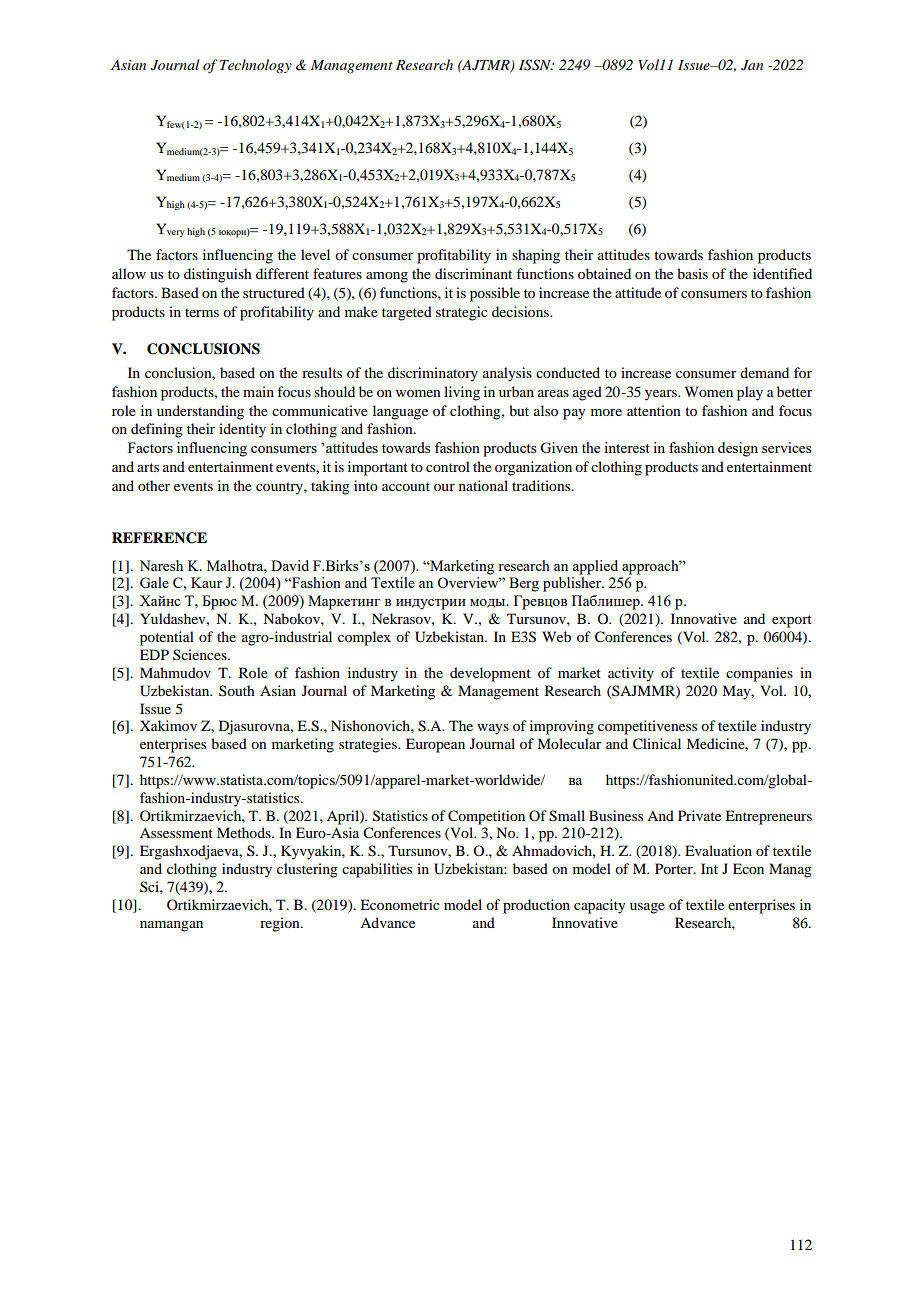  I want to click on production, so click(536, 906).
